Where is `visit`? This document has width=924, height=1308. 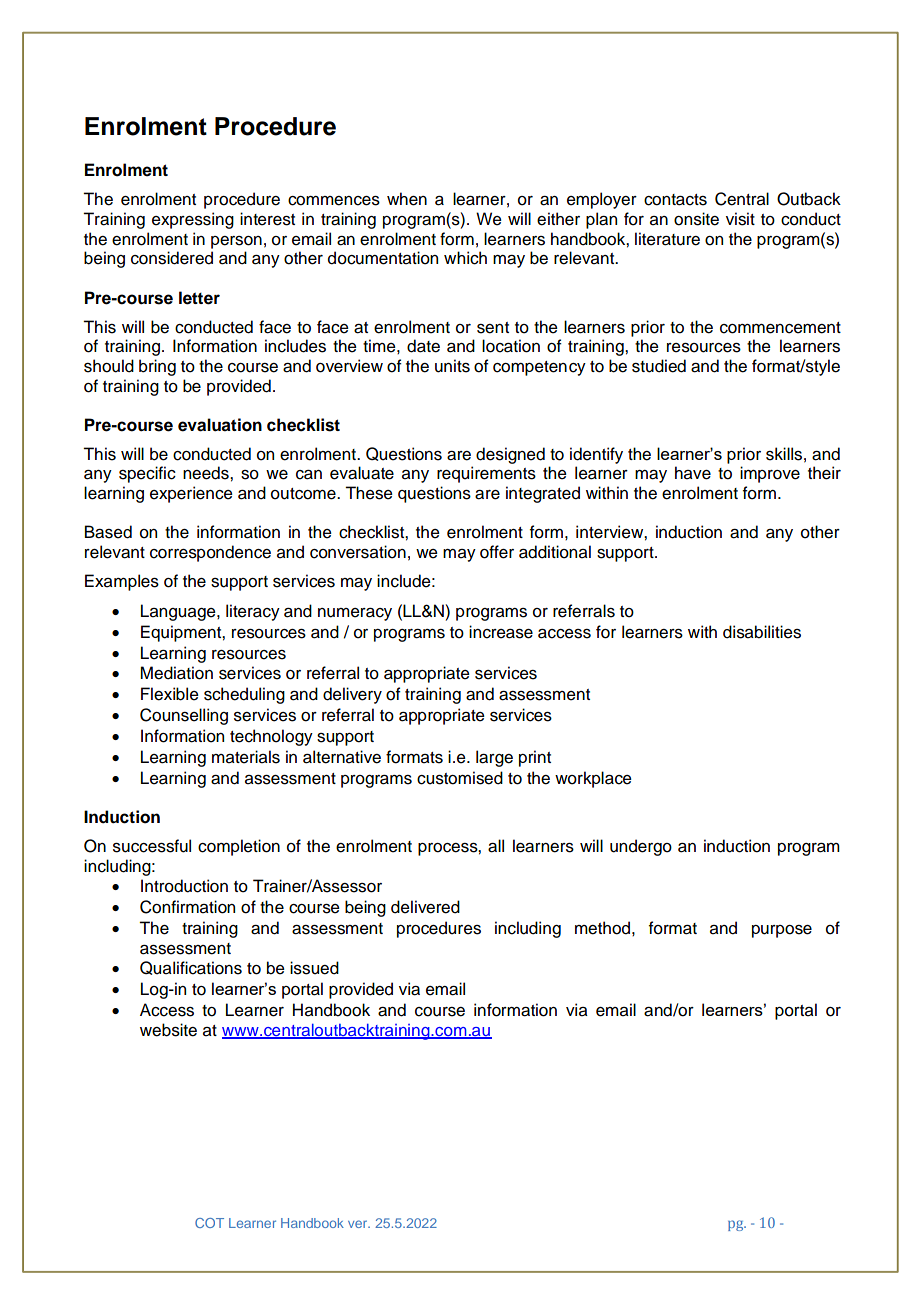 visit is located at coordinates (740, 219).
